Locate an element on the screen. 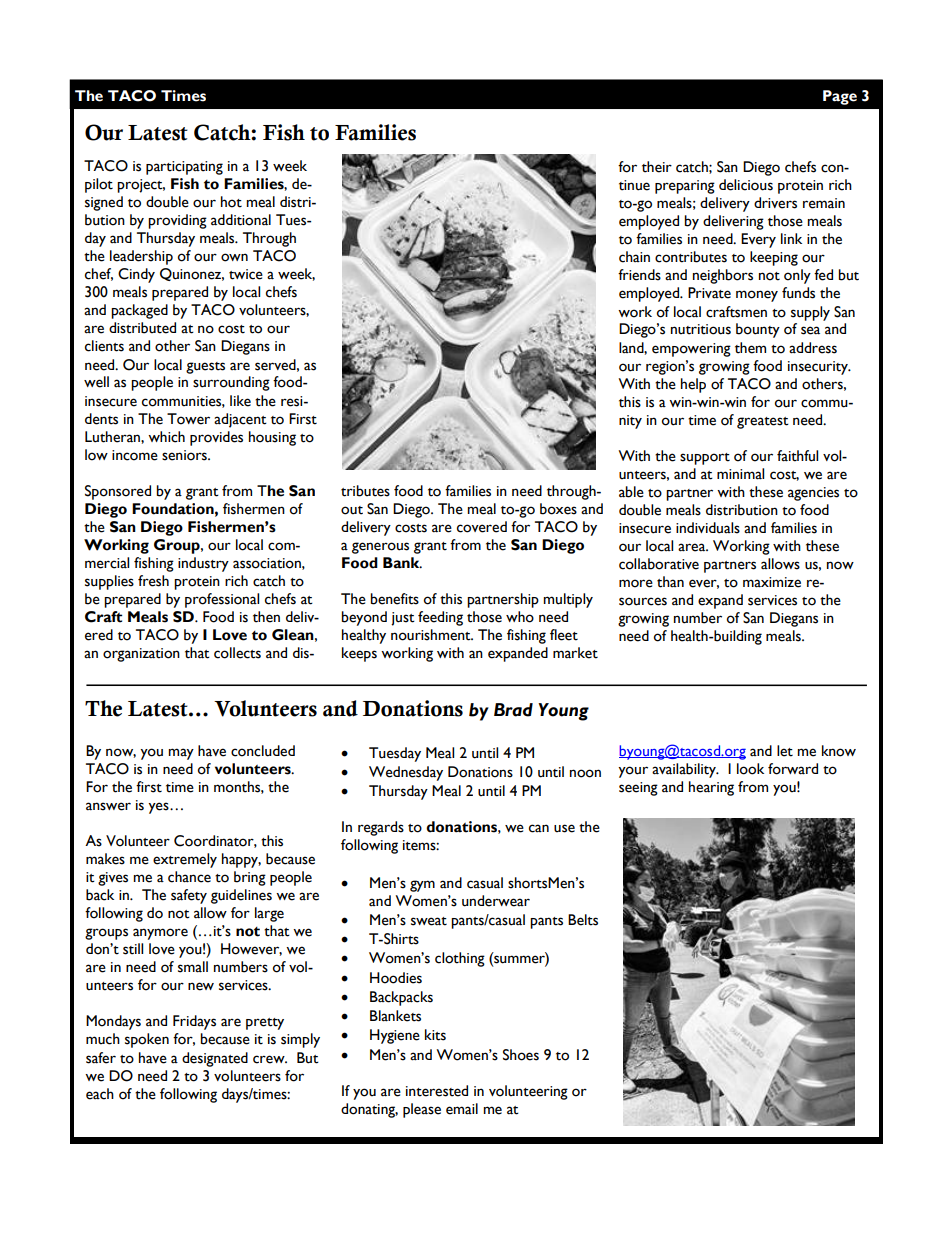 This screenshot has height=1233, width=952. Brad is located at coordinates (513, 710).
